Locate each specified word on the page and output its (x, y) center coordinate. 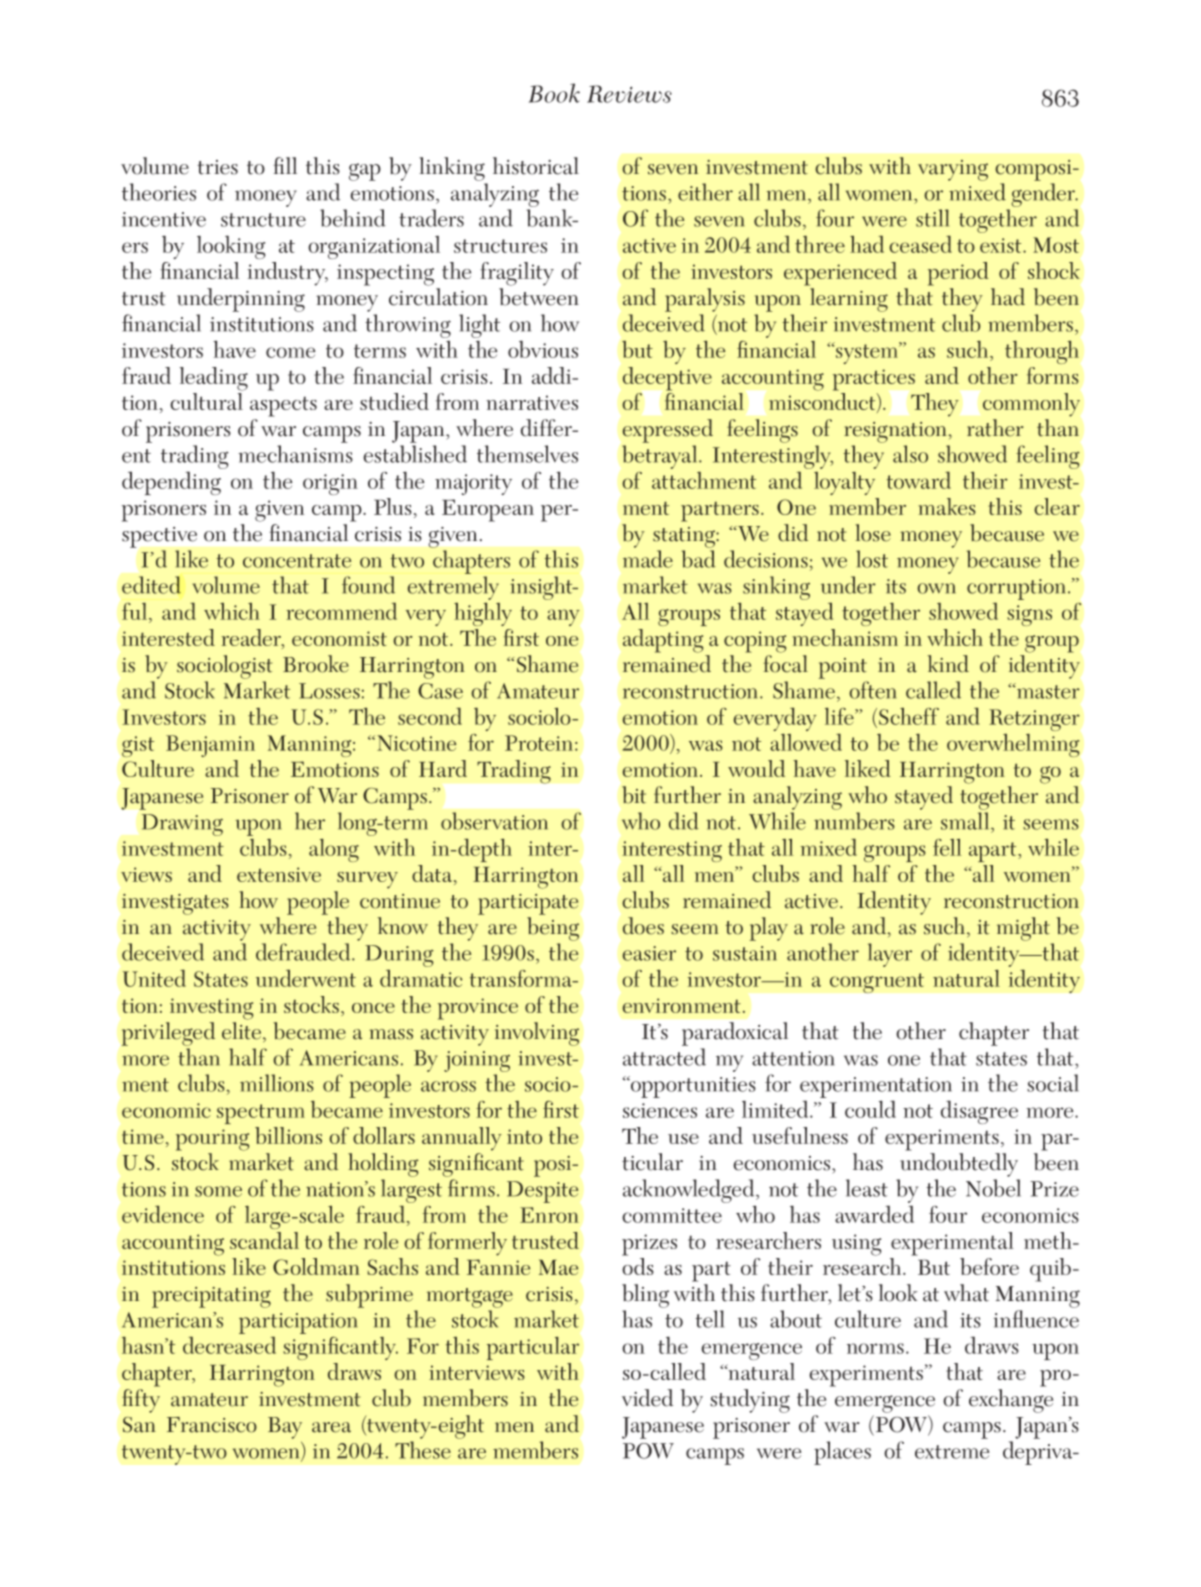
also (910, 454)
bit (634, 795)
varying (953, 170)
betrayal (661, 457)
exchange (1011, 1401)
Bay (285, 1428)
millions (277, 1083)
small (966, 821)
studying (750, 1401)
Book (554, 93)
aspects (283, 406)
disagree (979, 1112)
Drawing (182, 825)
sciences (660, 1110)
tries (218, 167)
